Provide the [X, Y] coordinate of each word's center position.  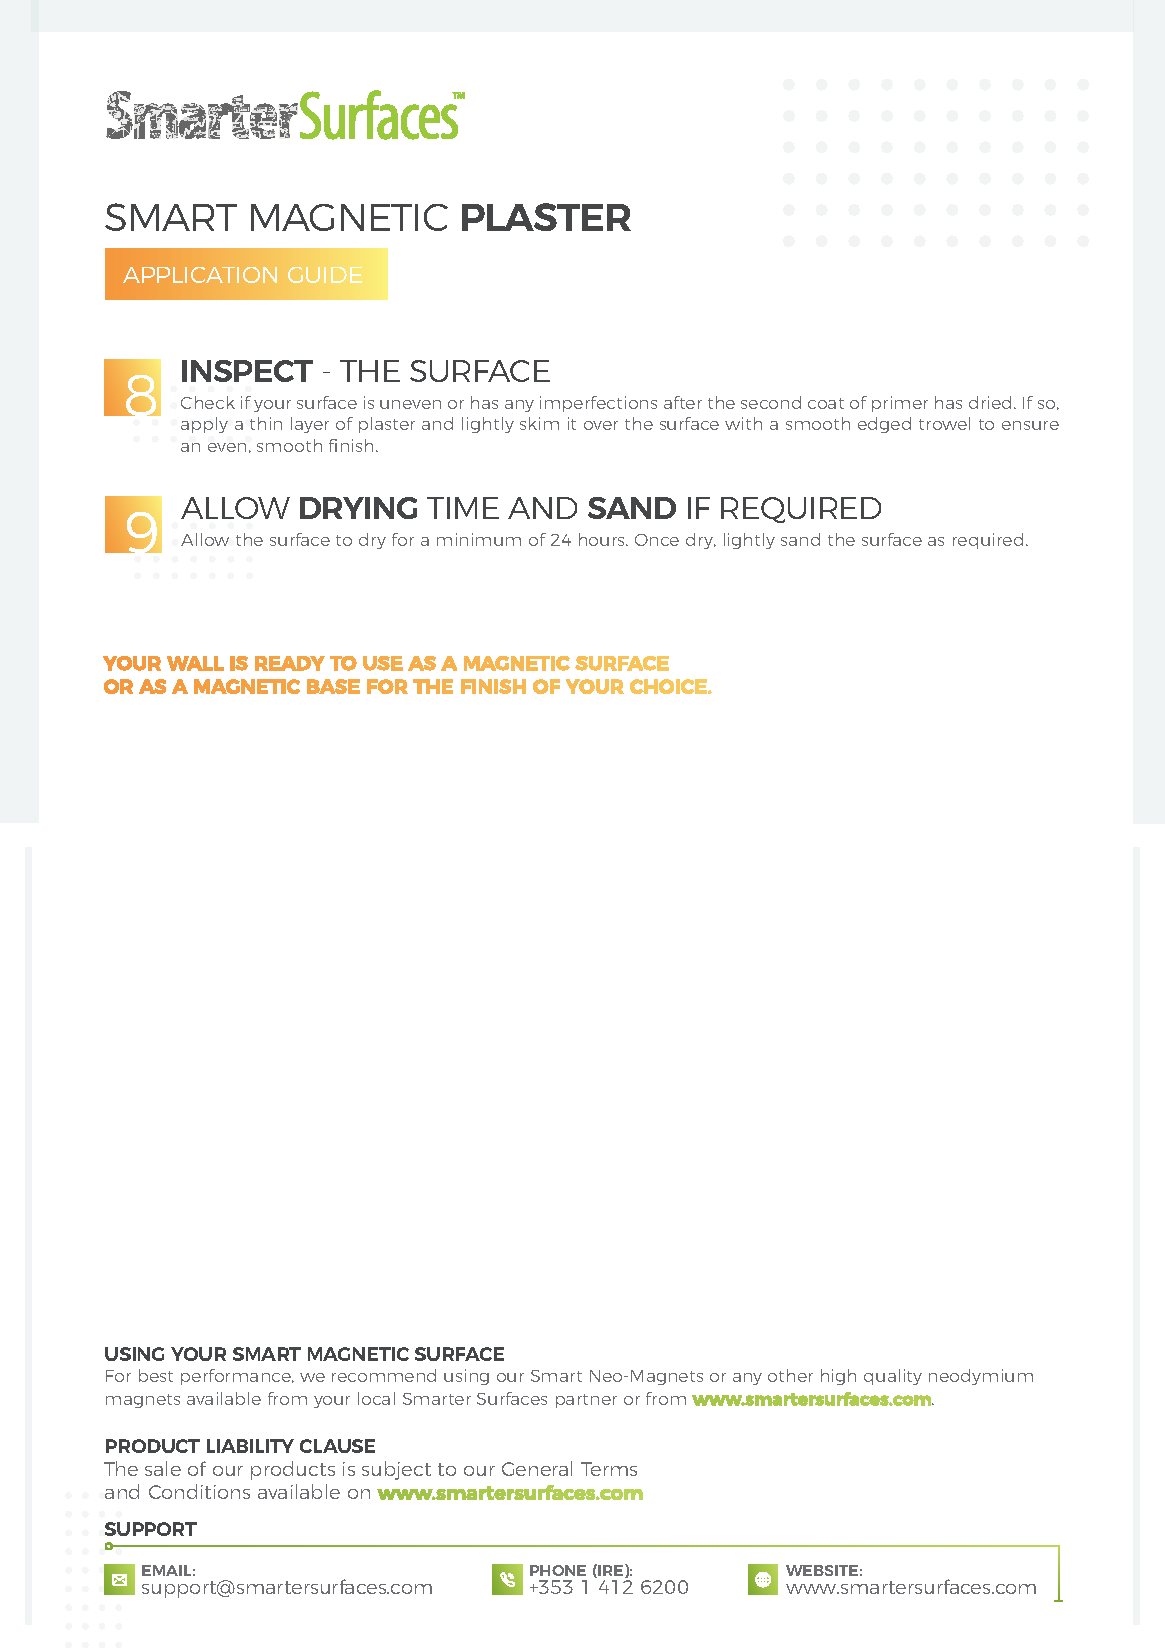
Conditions [199, 1491]
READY [290, 663]
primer [900, 404]
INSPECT [247, 371]
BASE [333, 686]
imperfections [598, 404]
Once [657, 540]
